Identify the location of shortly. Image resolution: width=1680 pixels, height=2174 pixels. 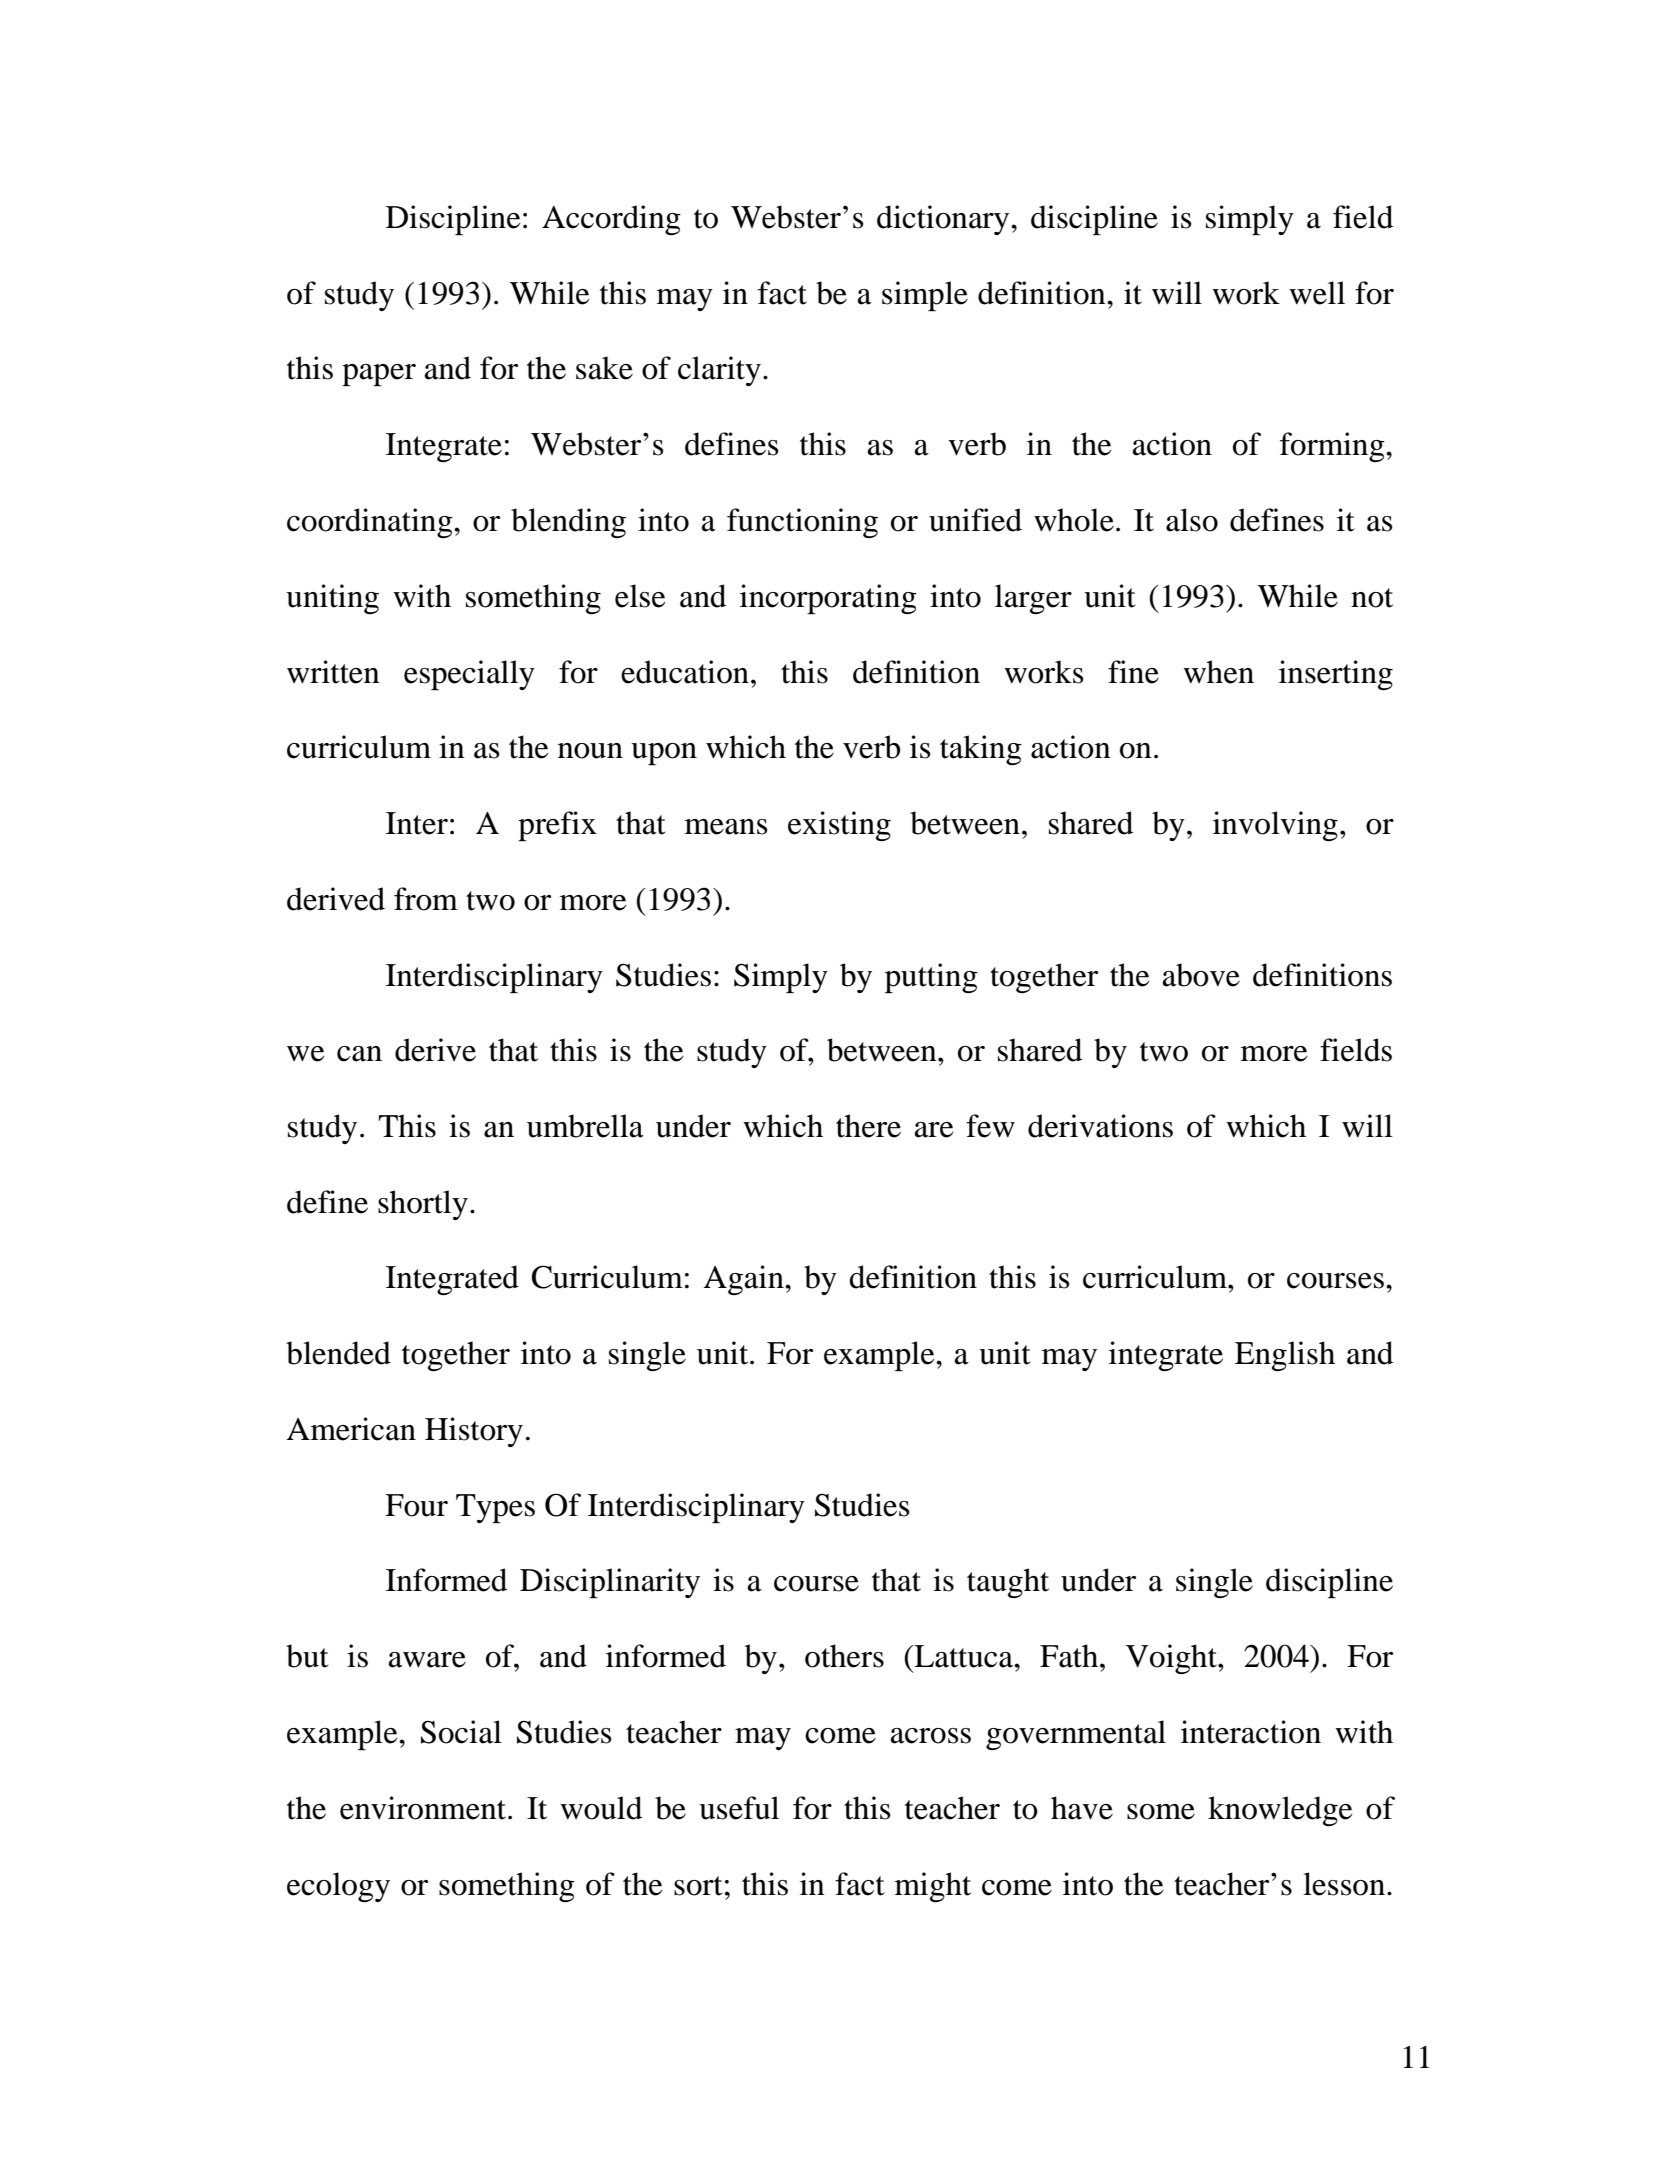
(423, 1205).
